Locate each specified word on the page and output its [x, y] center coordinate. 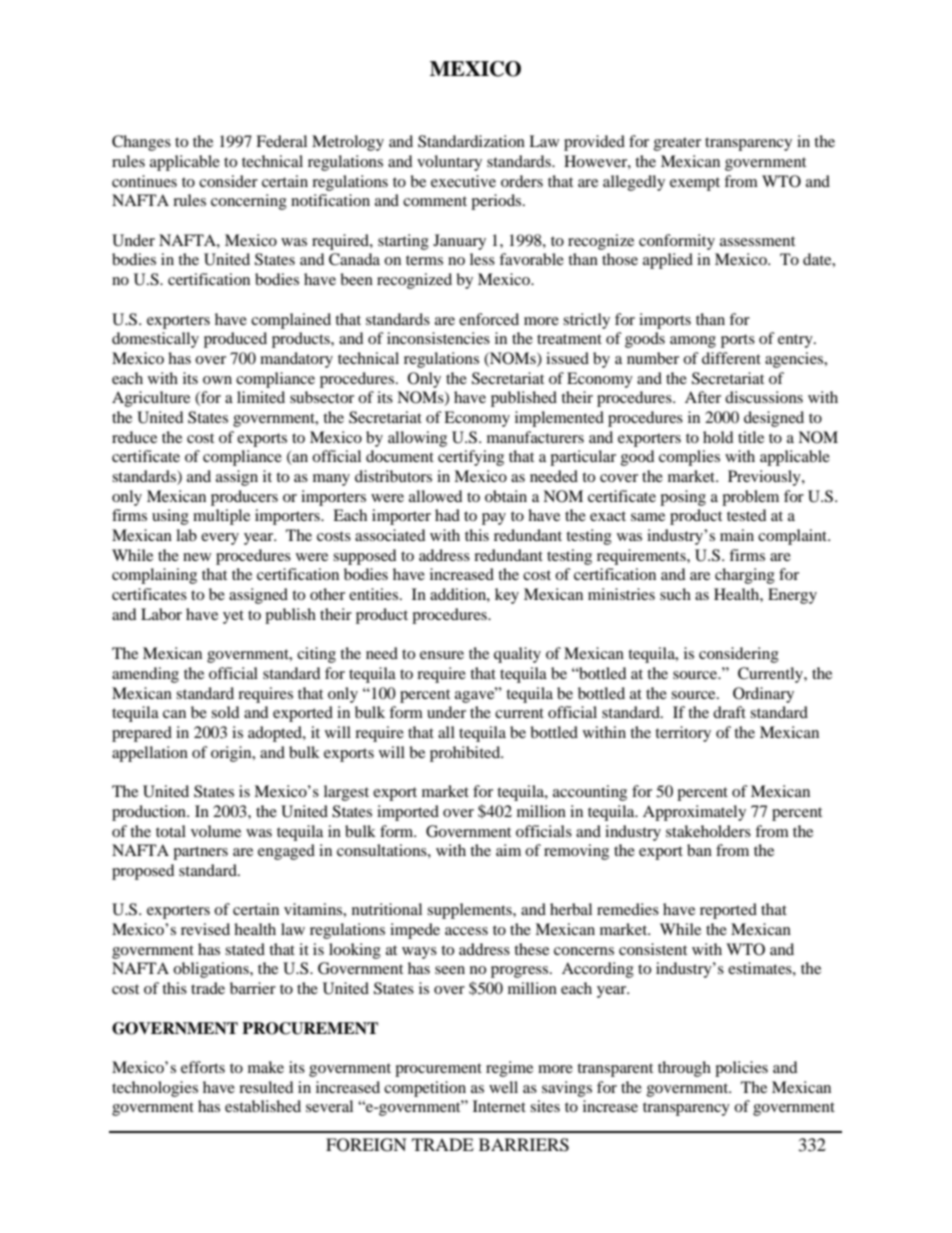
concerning [249, 202]
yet [233, 617]
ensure [442, 655]
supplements [470, 911]
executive [463, 181]
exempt [695, 184]
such [675, 594]
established [263, 1106]
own [217, 380]
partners [200, 853]
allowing [417, 439]
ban [699, 850]
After [703, 397]
